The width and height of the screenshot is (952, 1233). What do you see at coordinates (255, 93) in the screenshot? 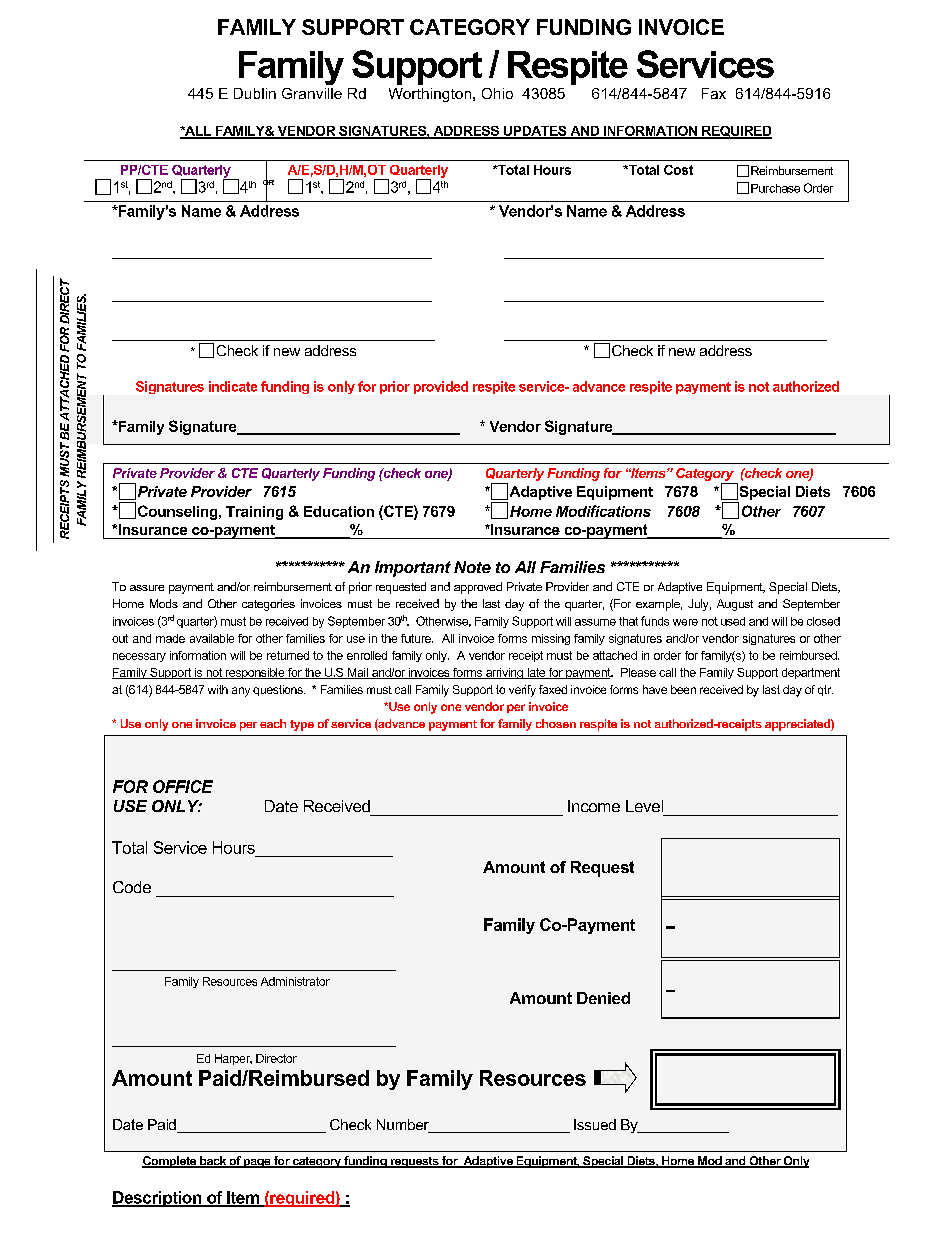
I see `Dublin` at bounding box center [255, 93].
